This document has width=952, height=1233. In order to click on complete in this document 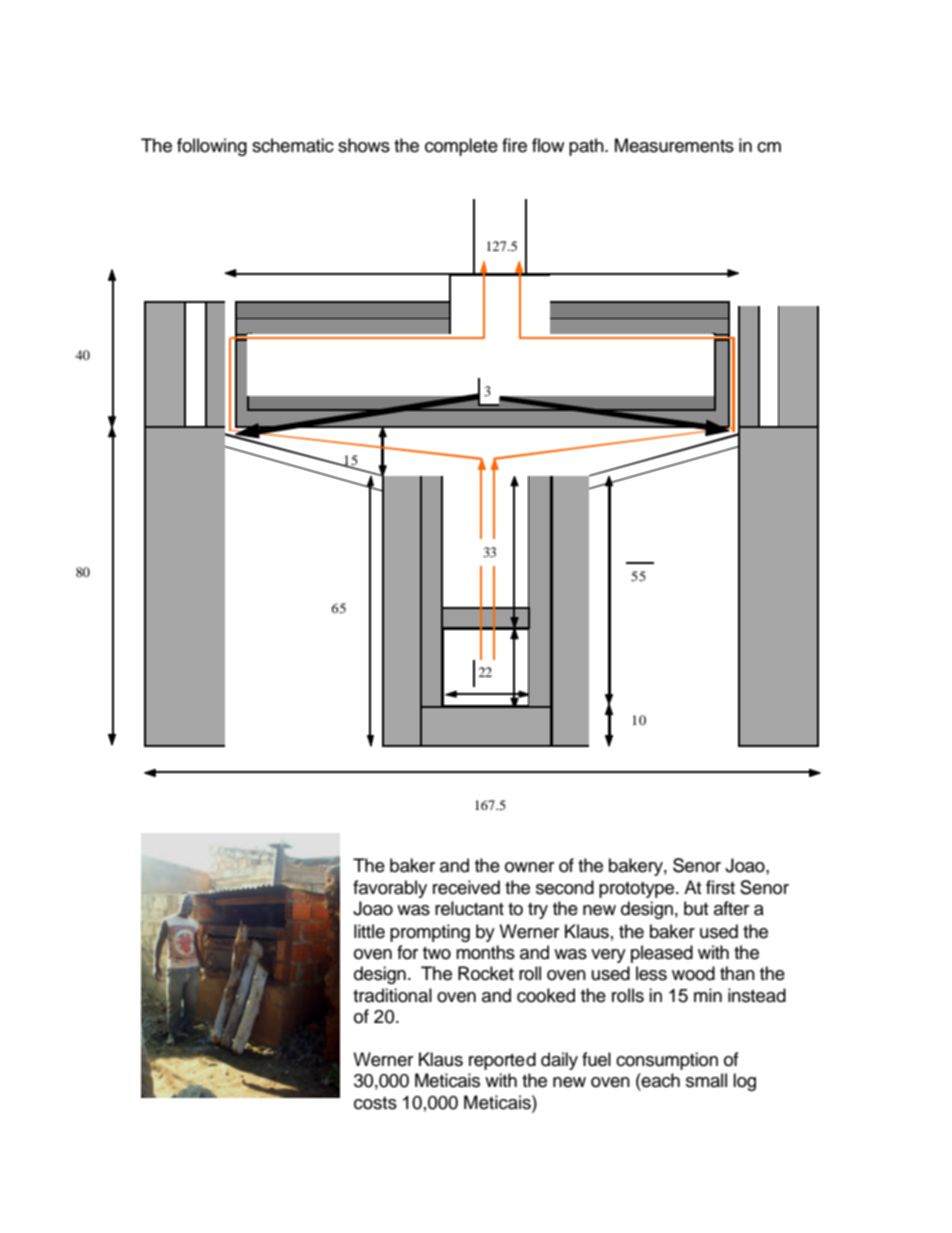, I will do `click(461, 147)`.
